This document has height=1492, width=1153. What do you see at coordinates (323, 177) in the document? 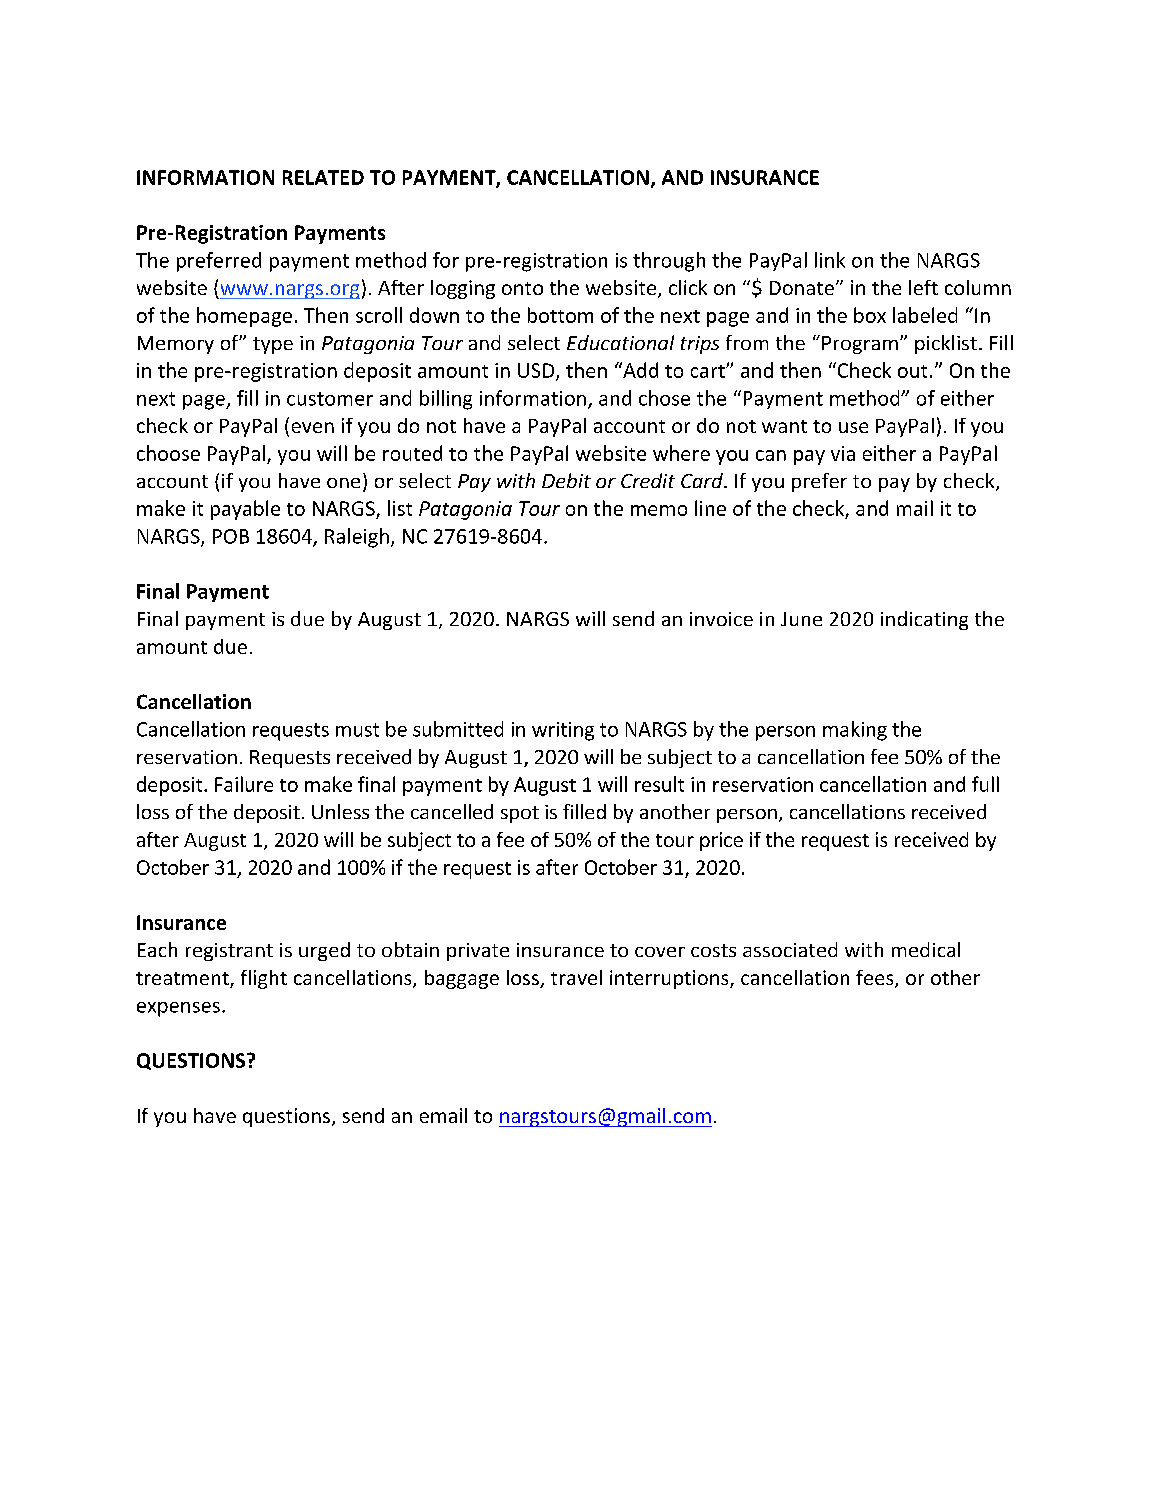
I see `RELATED` at bounding box center [323, 177].
